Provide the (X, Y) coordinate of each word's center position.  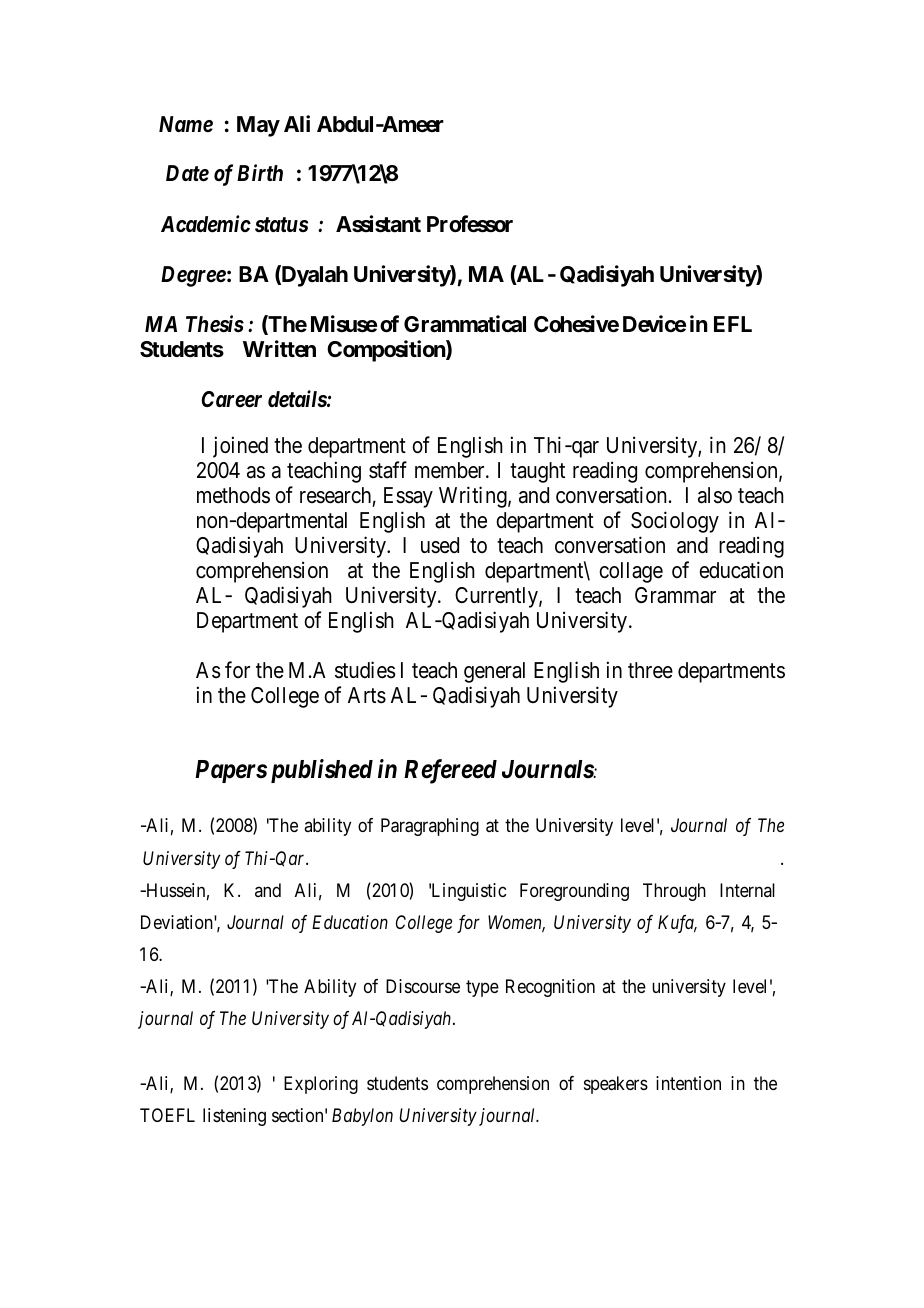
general (494, 672)
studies (365, 670)
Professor (470, 224)
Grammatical (465, 324)
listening (234, 1117)
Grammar (675, 595)
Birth (260, 172)
